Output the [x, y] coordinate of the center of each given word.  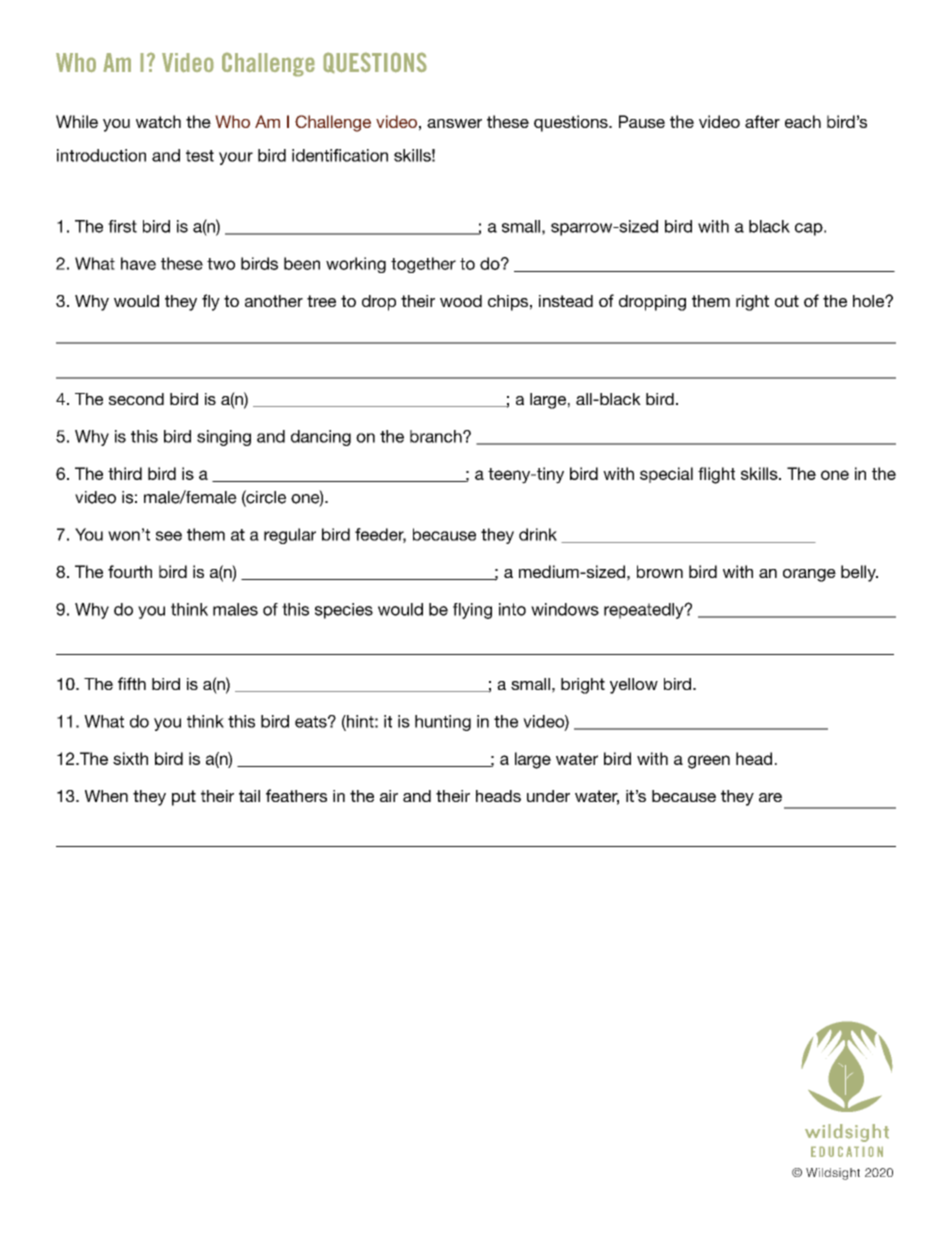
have [138, 263]
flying [472, 611]
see [169, 536]
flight [716, 475]
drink [538, 534]
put [184, 798]
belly [859, 573]
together [423, 265]
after [762, 121]
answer [454, 123]
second [136, 399]
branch [437, 436]
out [787, 301]
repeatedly [645, 611]
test [200, 156]
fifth [132, 683]
